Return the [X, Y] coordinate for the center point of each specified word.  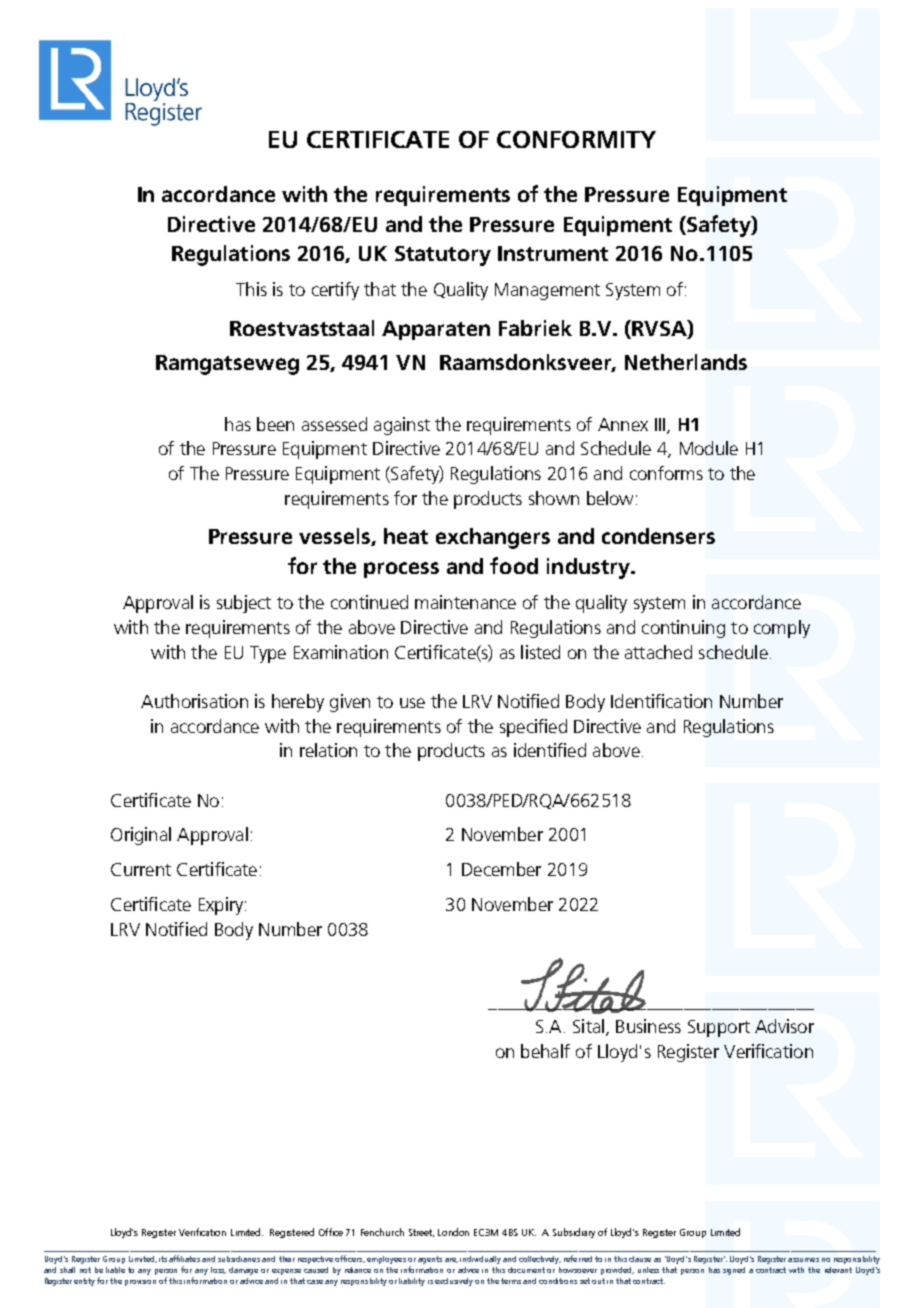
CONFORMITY [576, 139]
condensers [658, 536]
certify [335, 291]
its [163, 1259]
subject [244, 604]
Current [141, 869]
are [451, 1260]
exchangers [493, 538]
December [501, 869]
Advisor [784, 1026]
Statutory [443, 256]
